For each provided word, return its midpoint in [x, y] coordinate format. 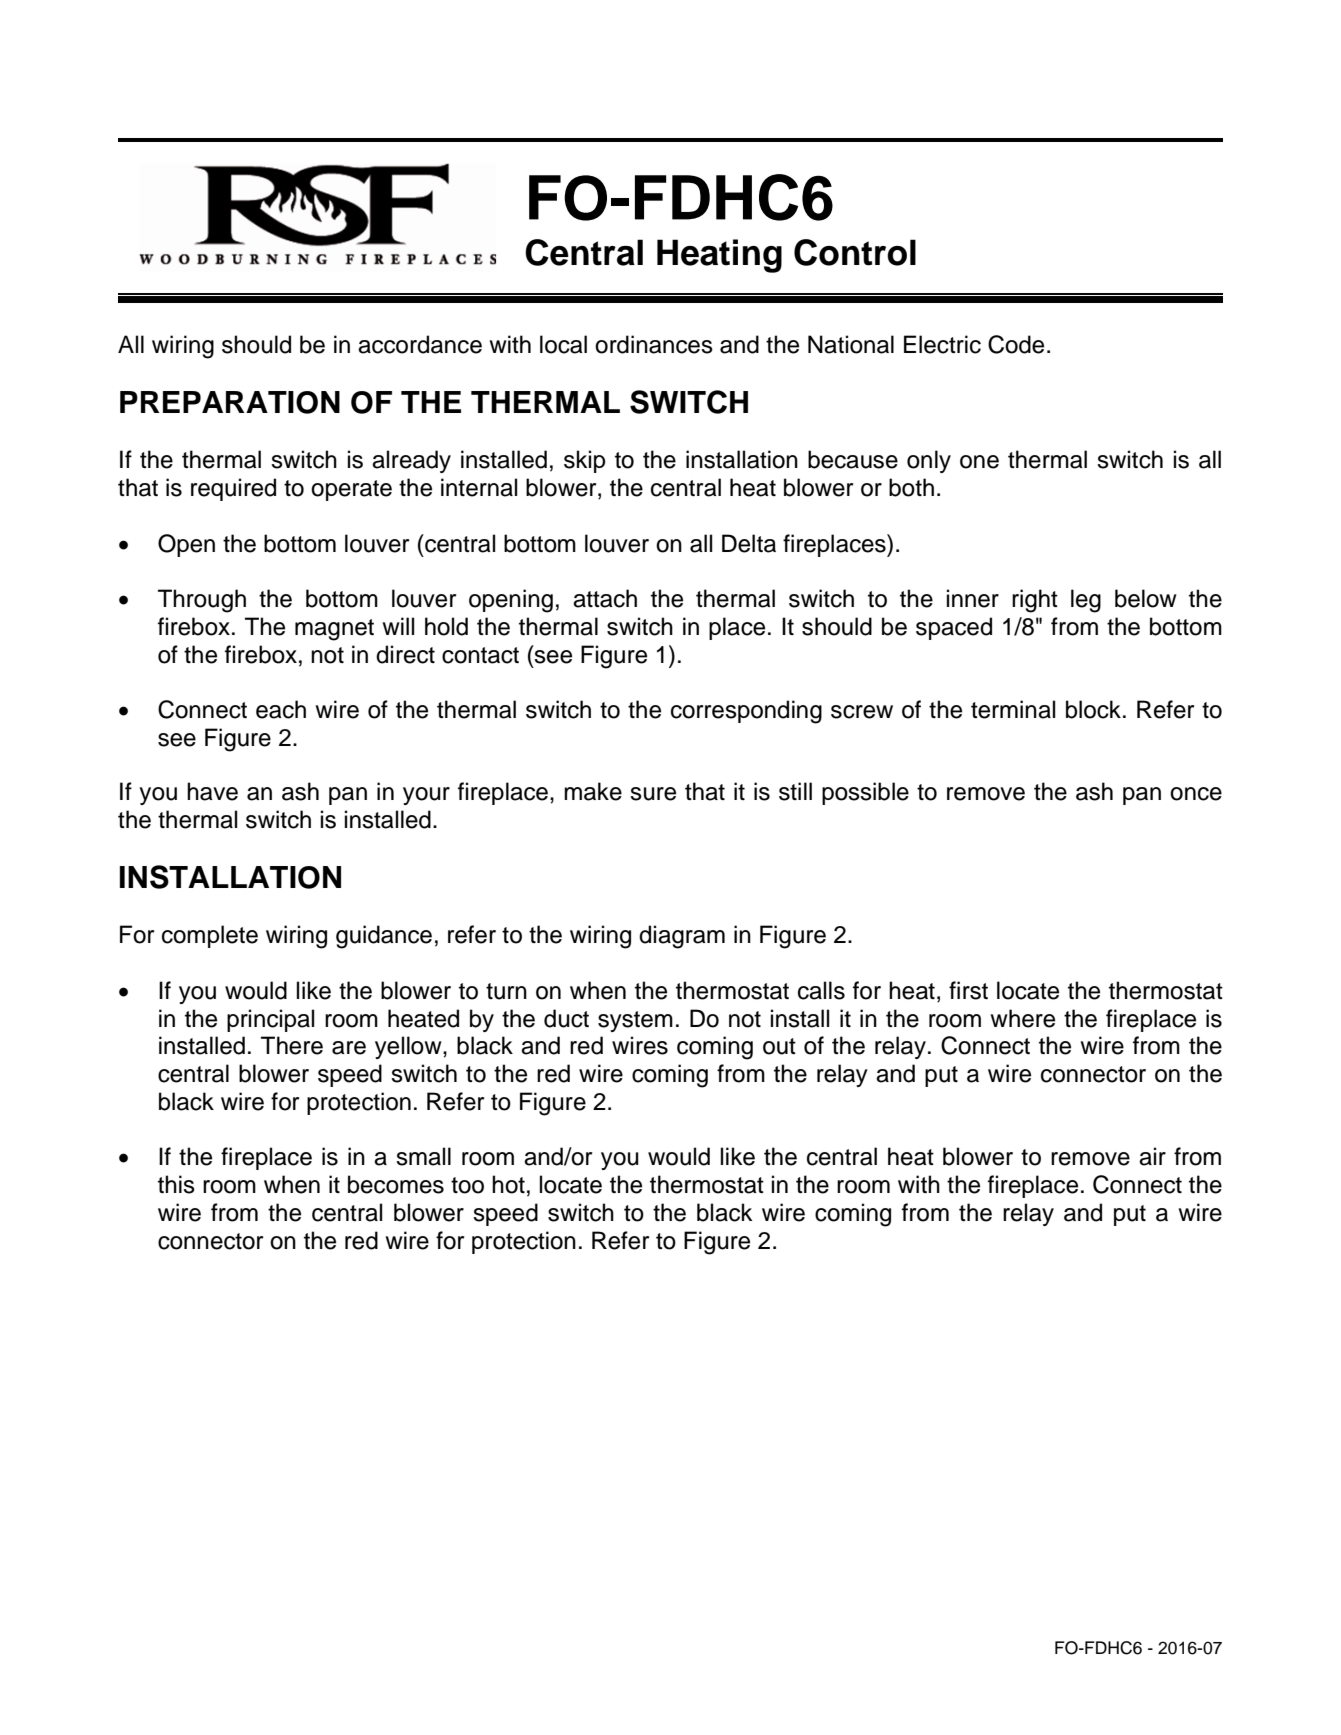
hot [508, 1184]
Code [1016, 344]
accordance [420, 344]
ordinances [654, 344]
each [281, 709]
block [1093, 709]
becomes [396, 1184]
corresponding [746, 712]
